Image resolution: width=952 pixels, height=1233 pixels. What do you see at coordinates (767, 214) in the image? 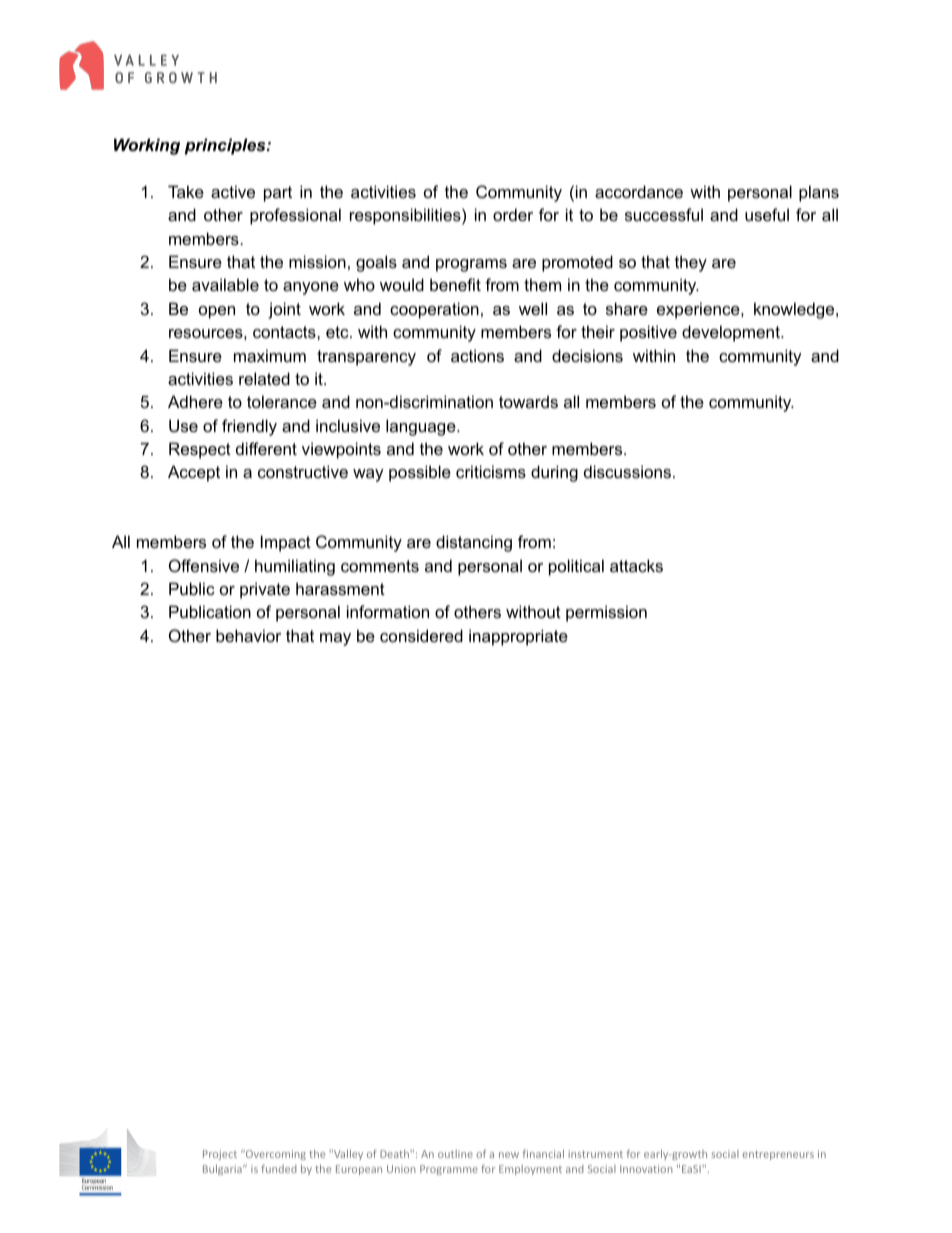
I see `useful` at bounding box center [767, 214].
